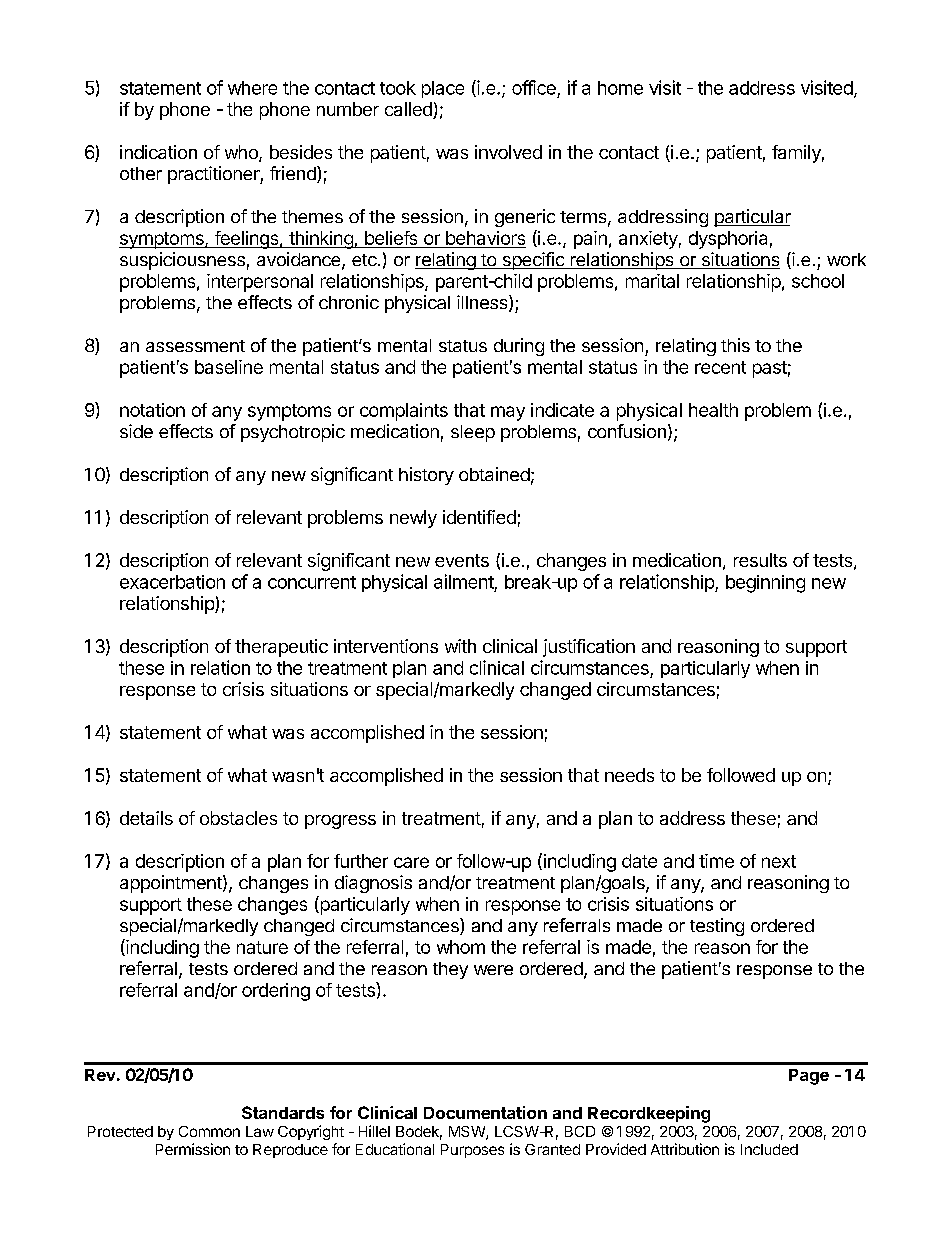 The height and width of the document is (1233, 952). Describe the element at coordinates (720, 367) in the document. I see `recent` at that location.
